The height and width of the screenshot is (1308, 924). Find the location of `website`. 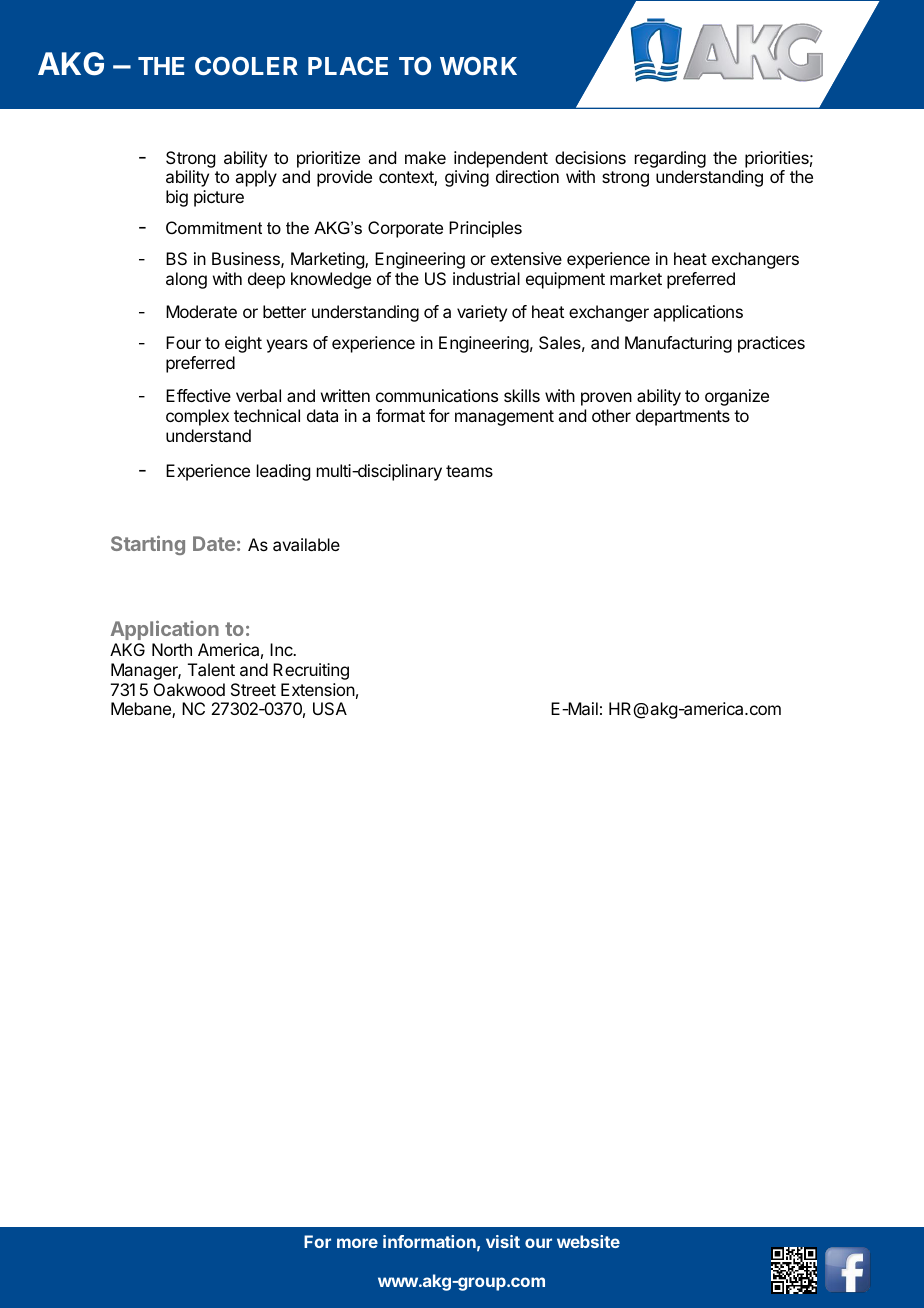

website is located at coordinates (588, 1241).
